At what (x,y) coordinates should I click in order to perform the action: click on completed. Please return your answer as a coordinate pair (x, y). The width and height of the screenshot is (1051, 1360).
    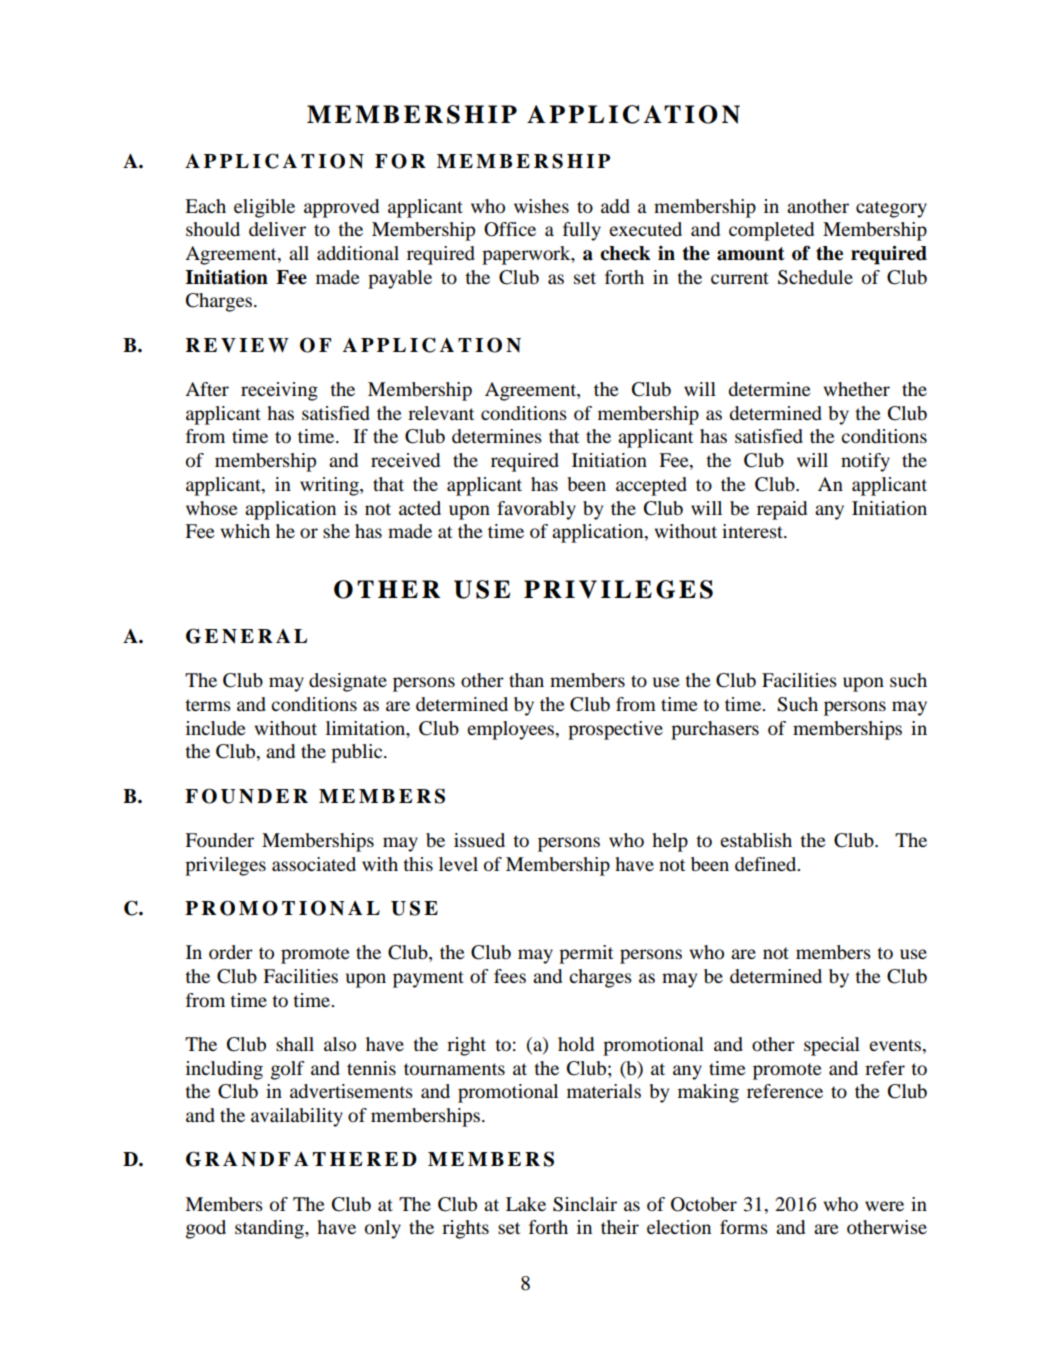
    Looking at the image, I should click on (771, 231).
